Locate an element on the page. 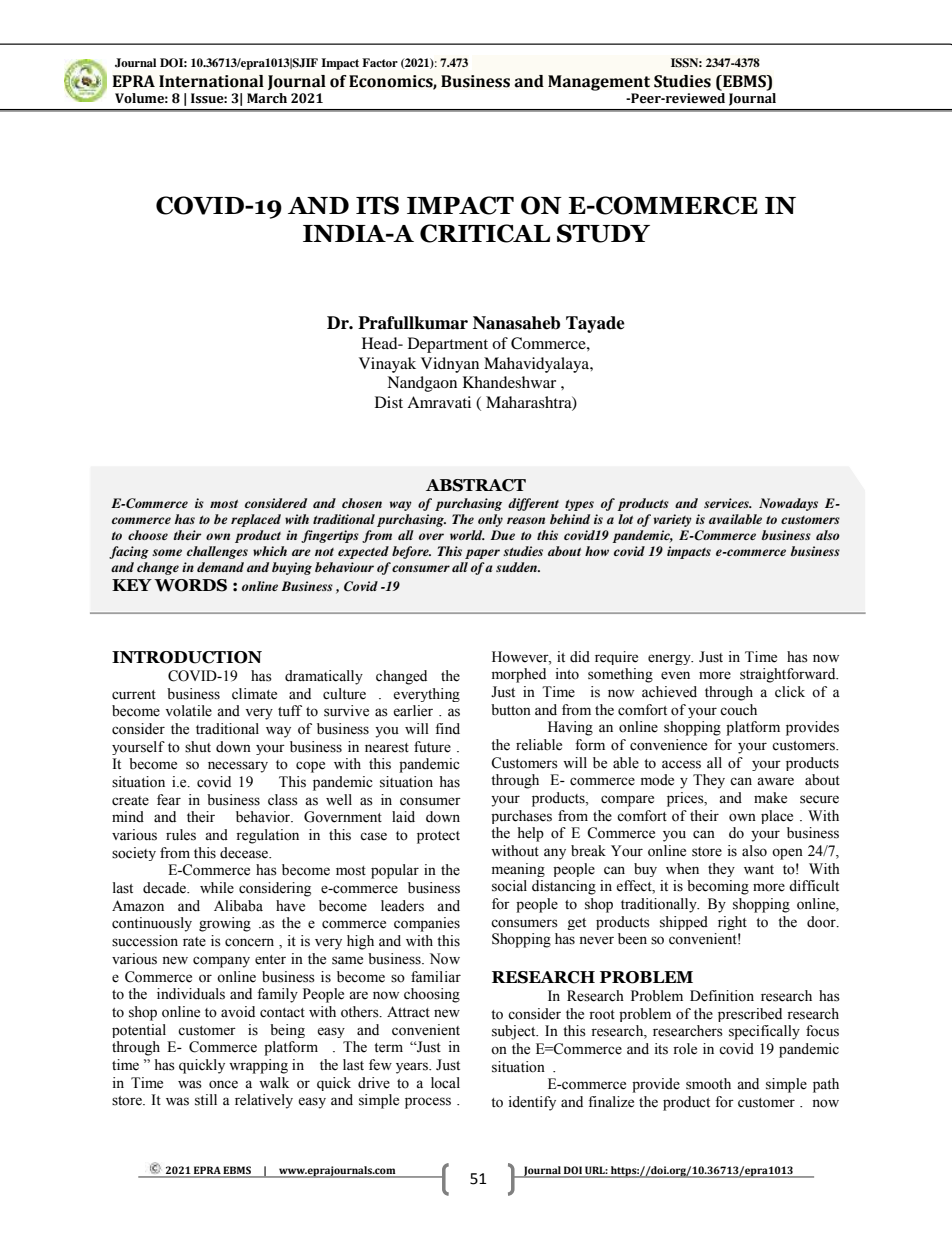 The height and width of the page is (1233, 952). March is located at coordinates (267, 98).
